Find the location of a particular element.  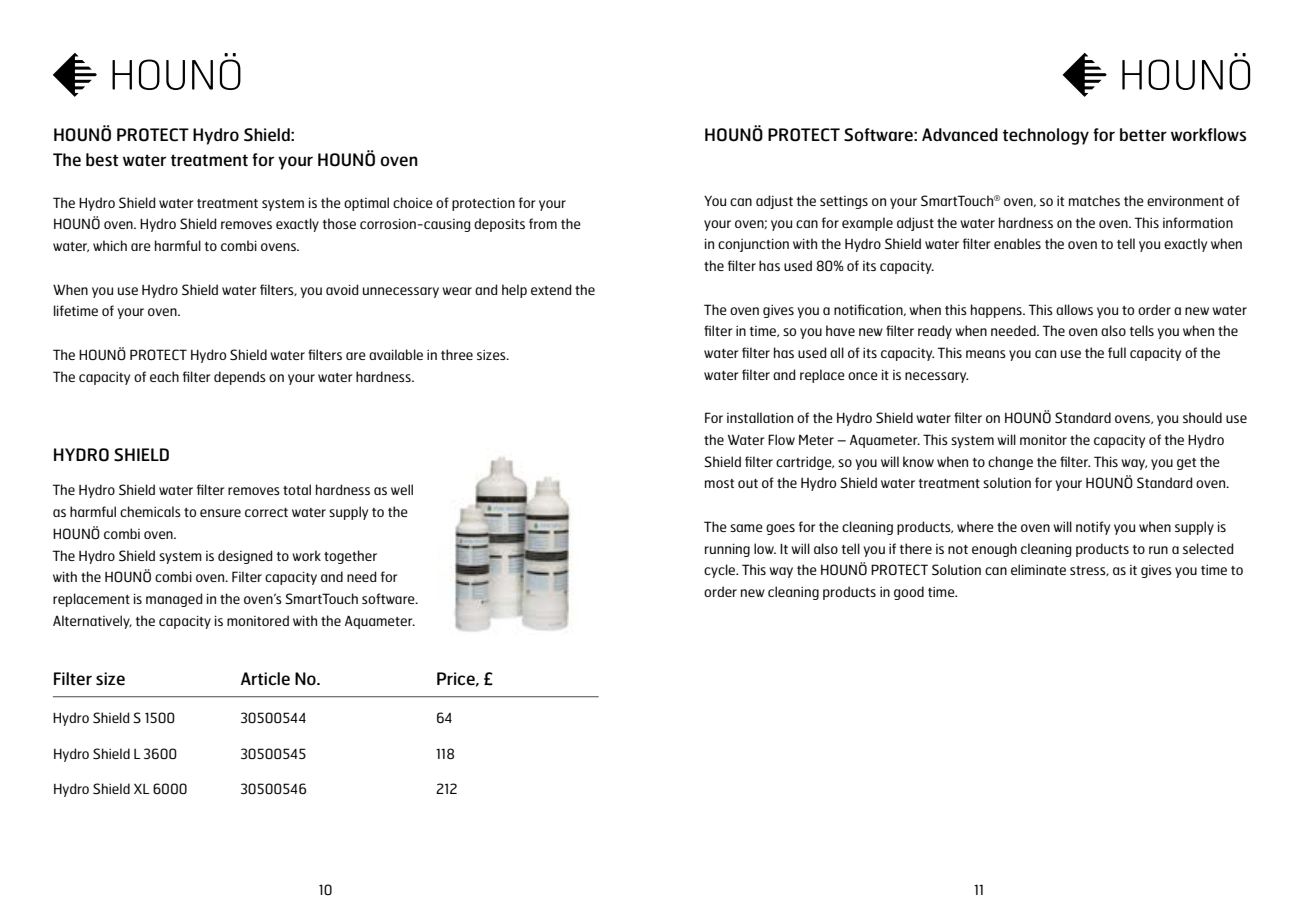

allows is located at coordinates (1074, 309).
